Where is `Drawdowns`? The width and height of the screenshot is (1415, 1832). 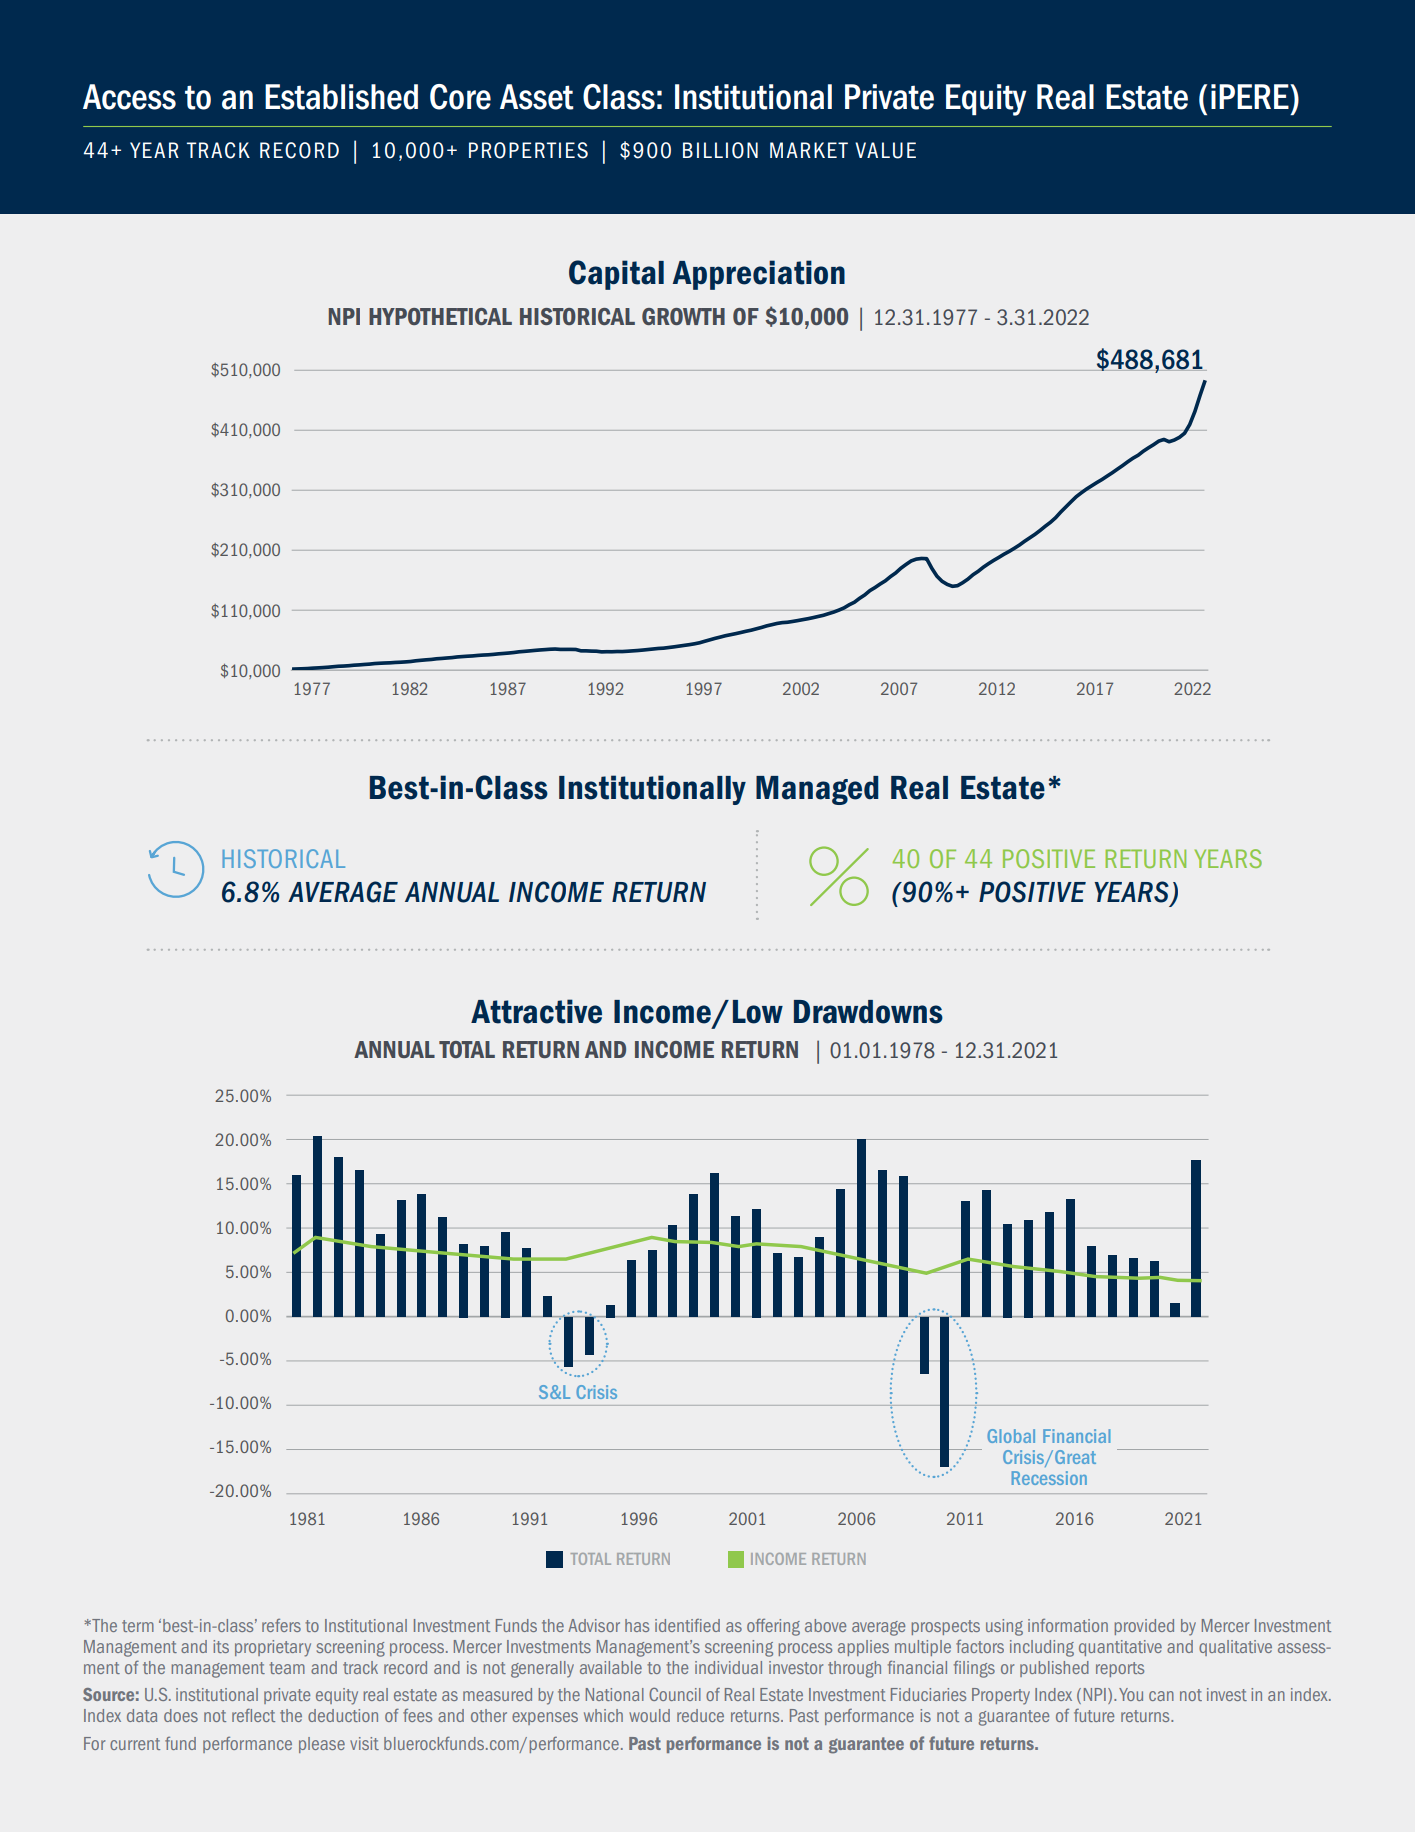 Drawdowns is located at coordinates (868, 1012).
